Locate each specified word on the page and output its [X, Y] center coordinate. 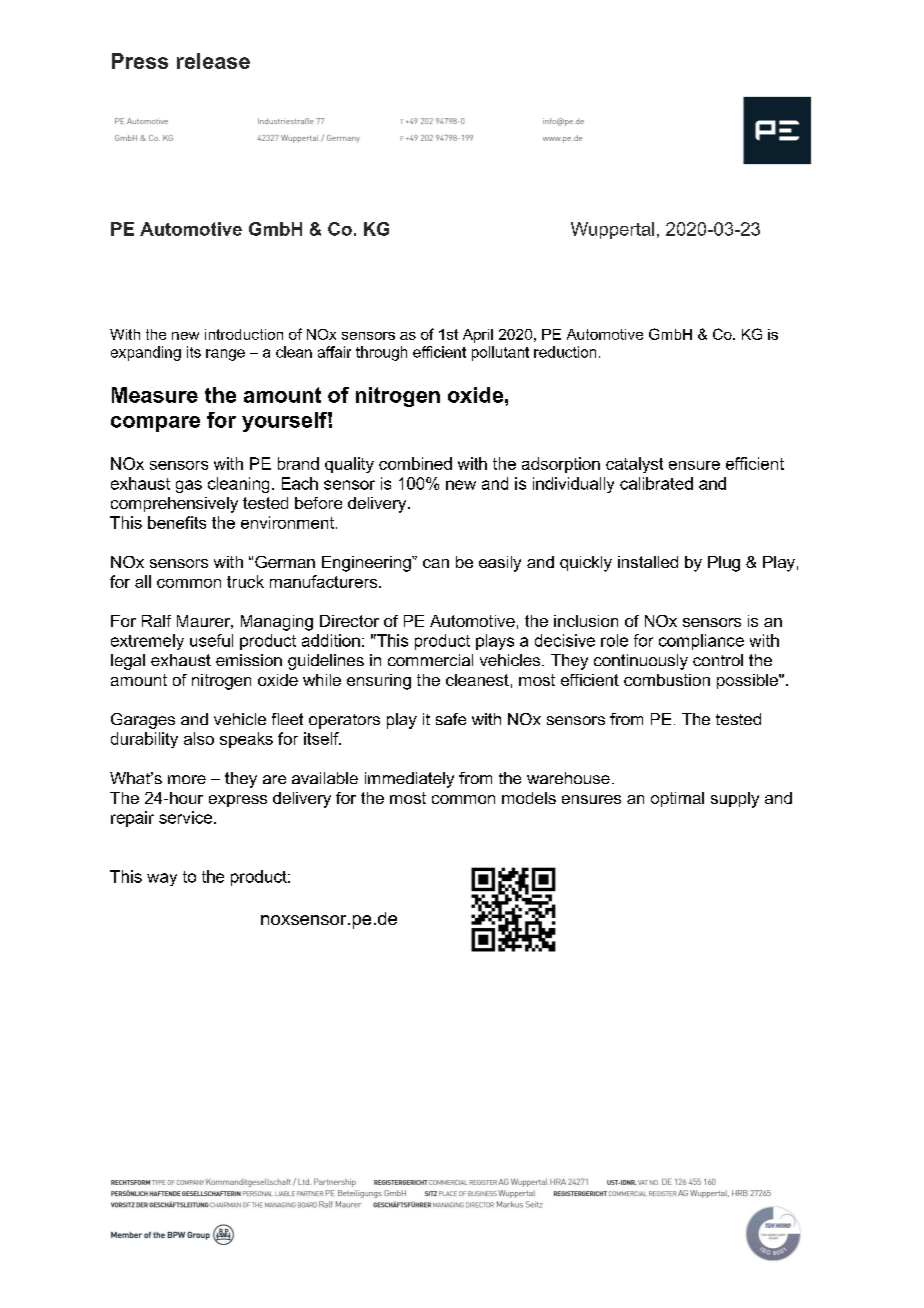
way [162, 879]
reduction [565, 352]
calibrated [656, 483]
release [213, 61]
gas [189, 486]
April [478, 336]
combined [415, 463]
